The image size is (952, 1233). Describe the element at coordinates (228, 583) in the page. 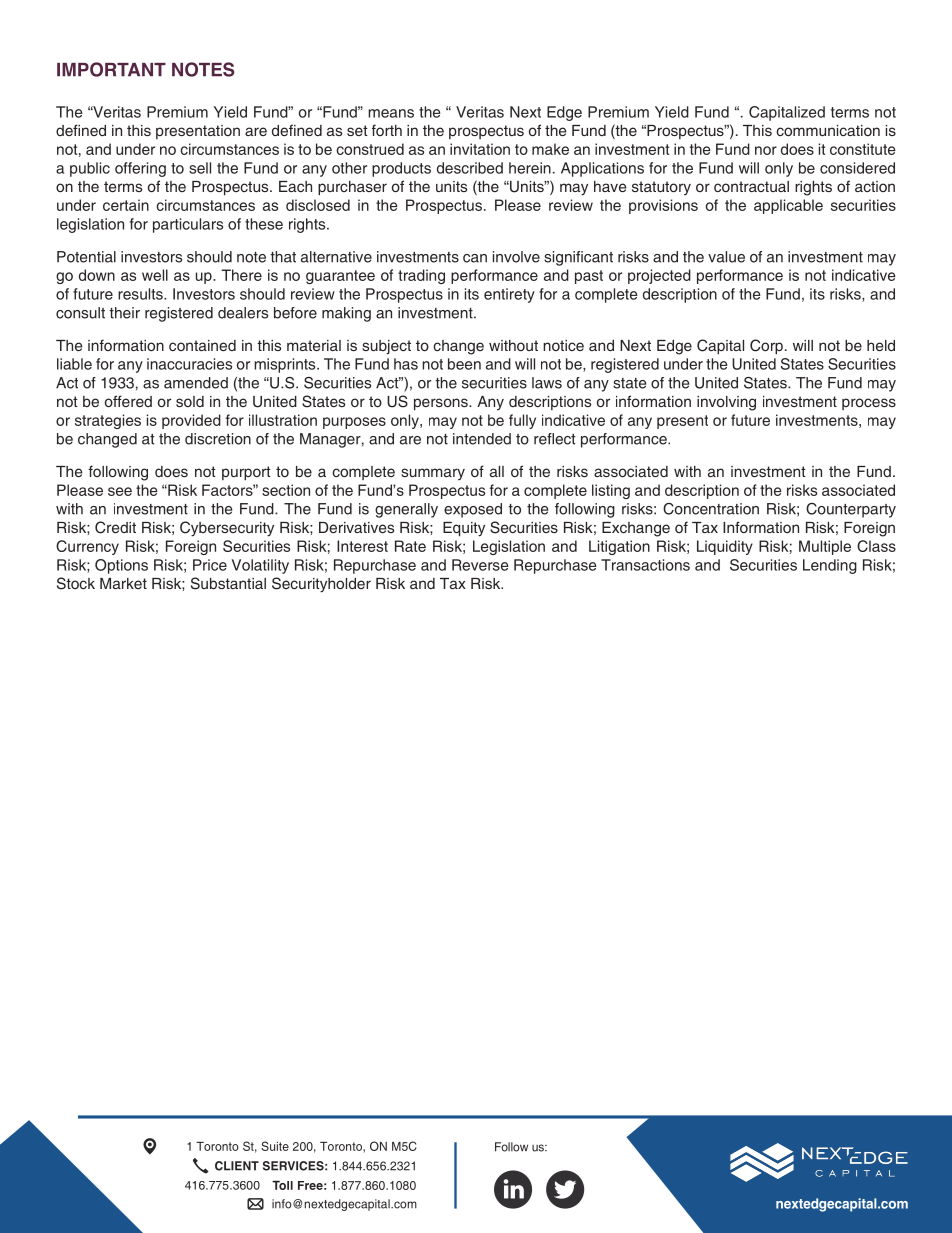

I see `Substantial` at that location.
